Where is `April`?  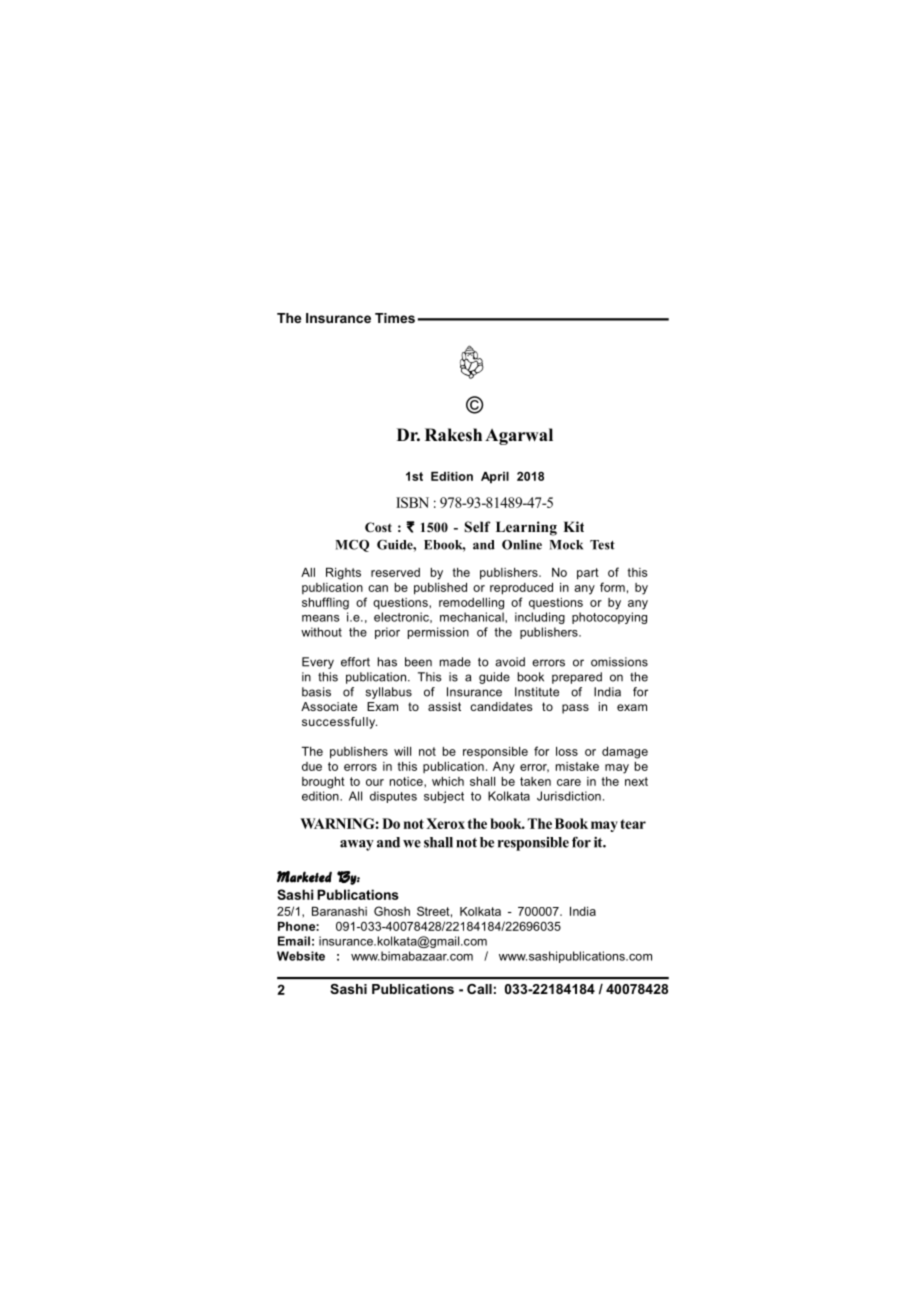 April is located at coordinates (495, 478).
